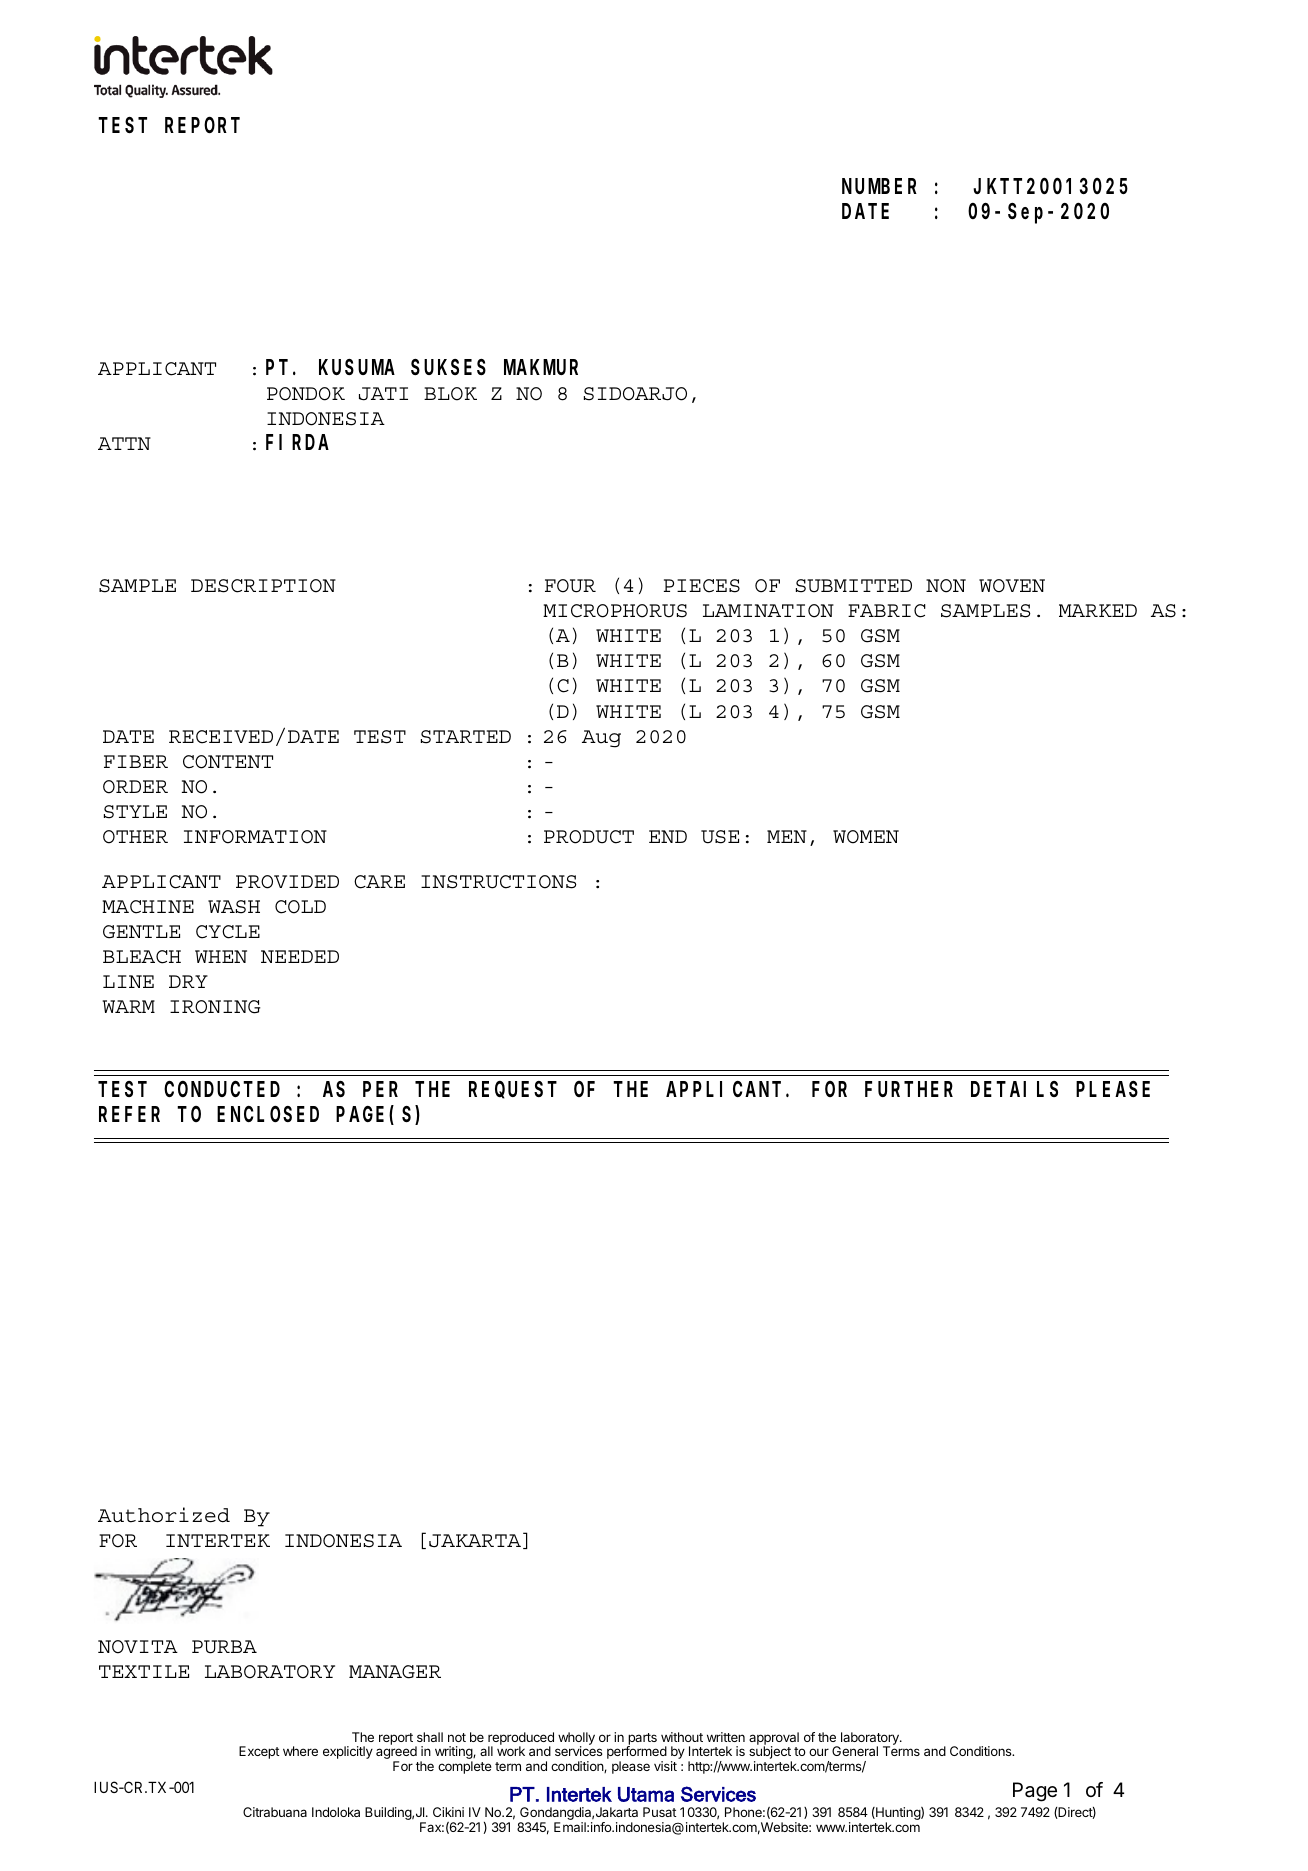 The height and width of the screenshot is (1871, 1308). I want to click on Except, so click(259, 1752).
